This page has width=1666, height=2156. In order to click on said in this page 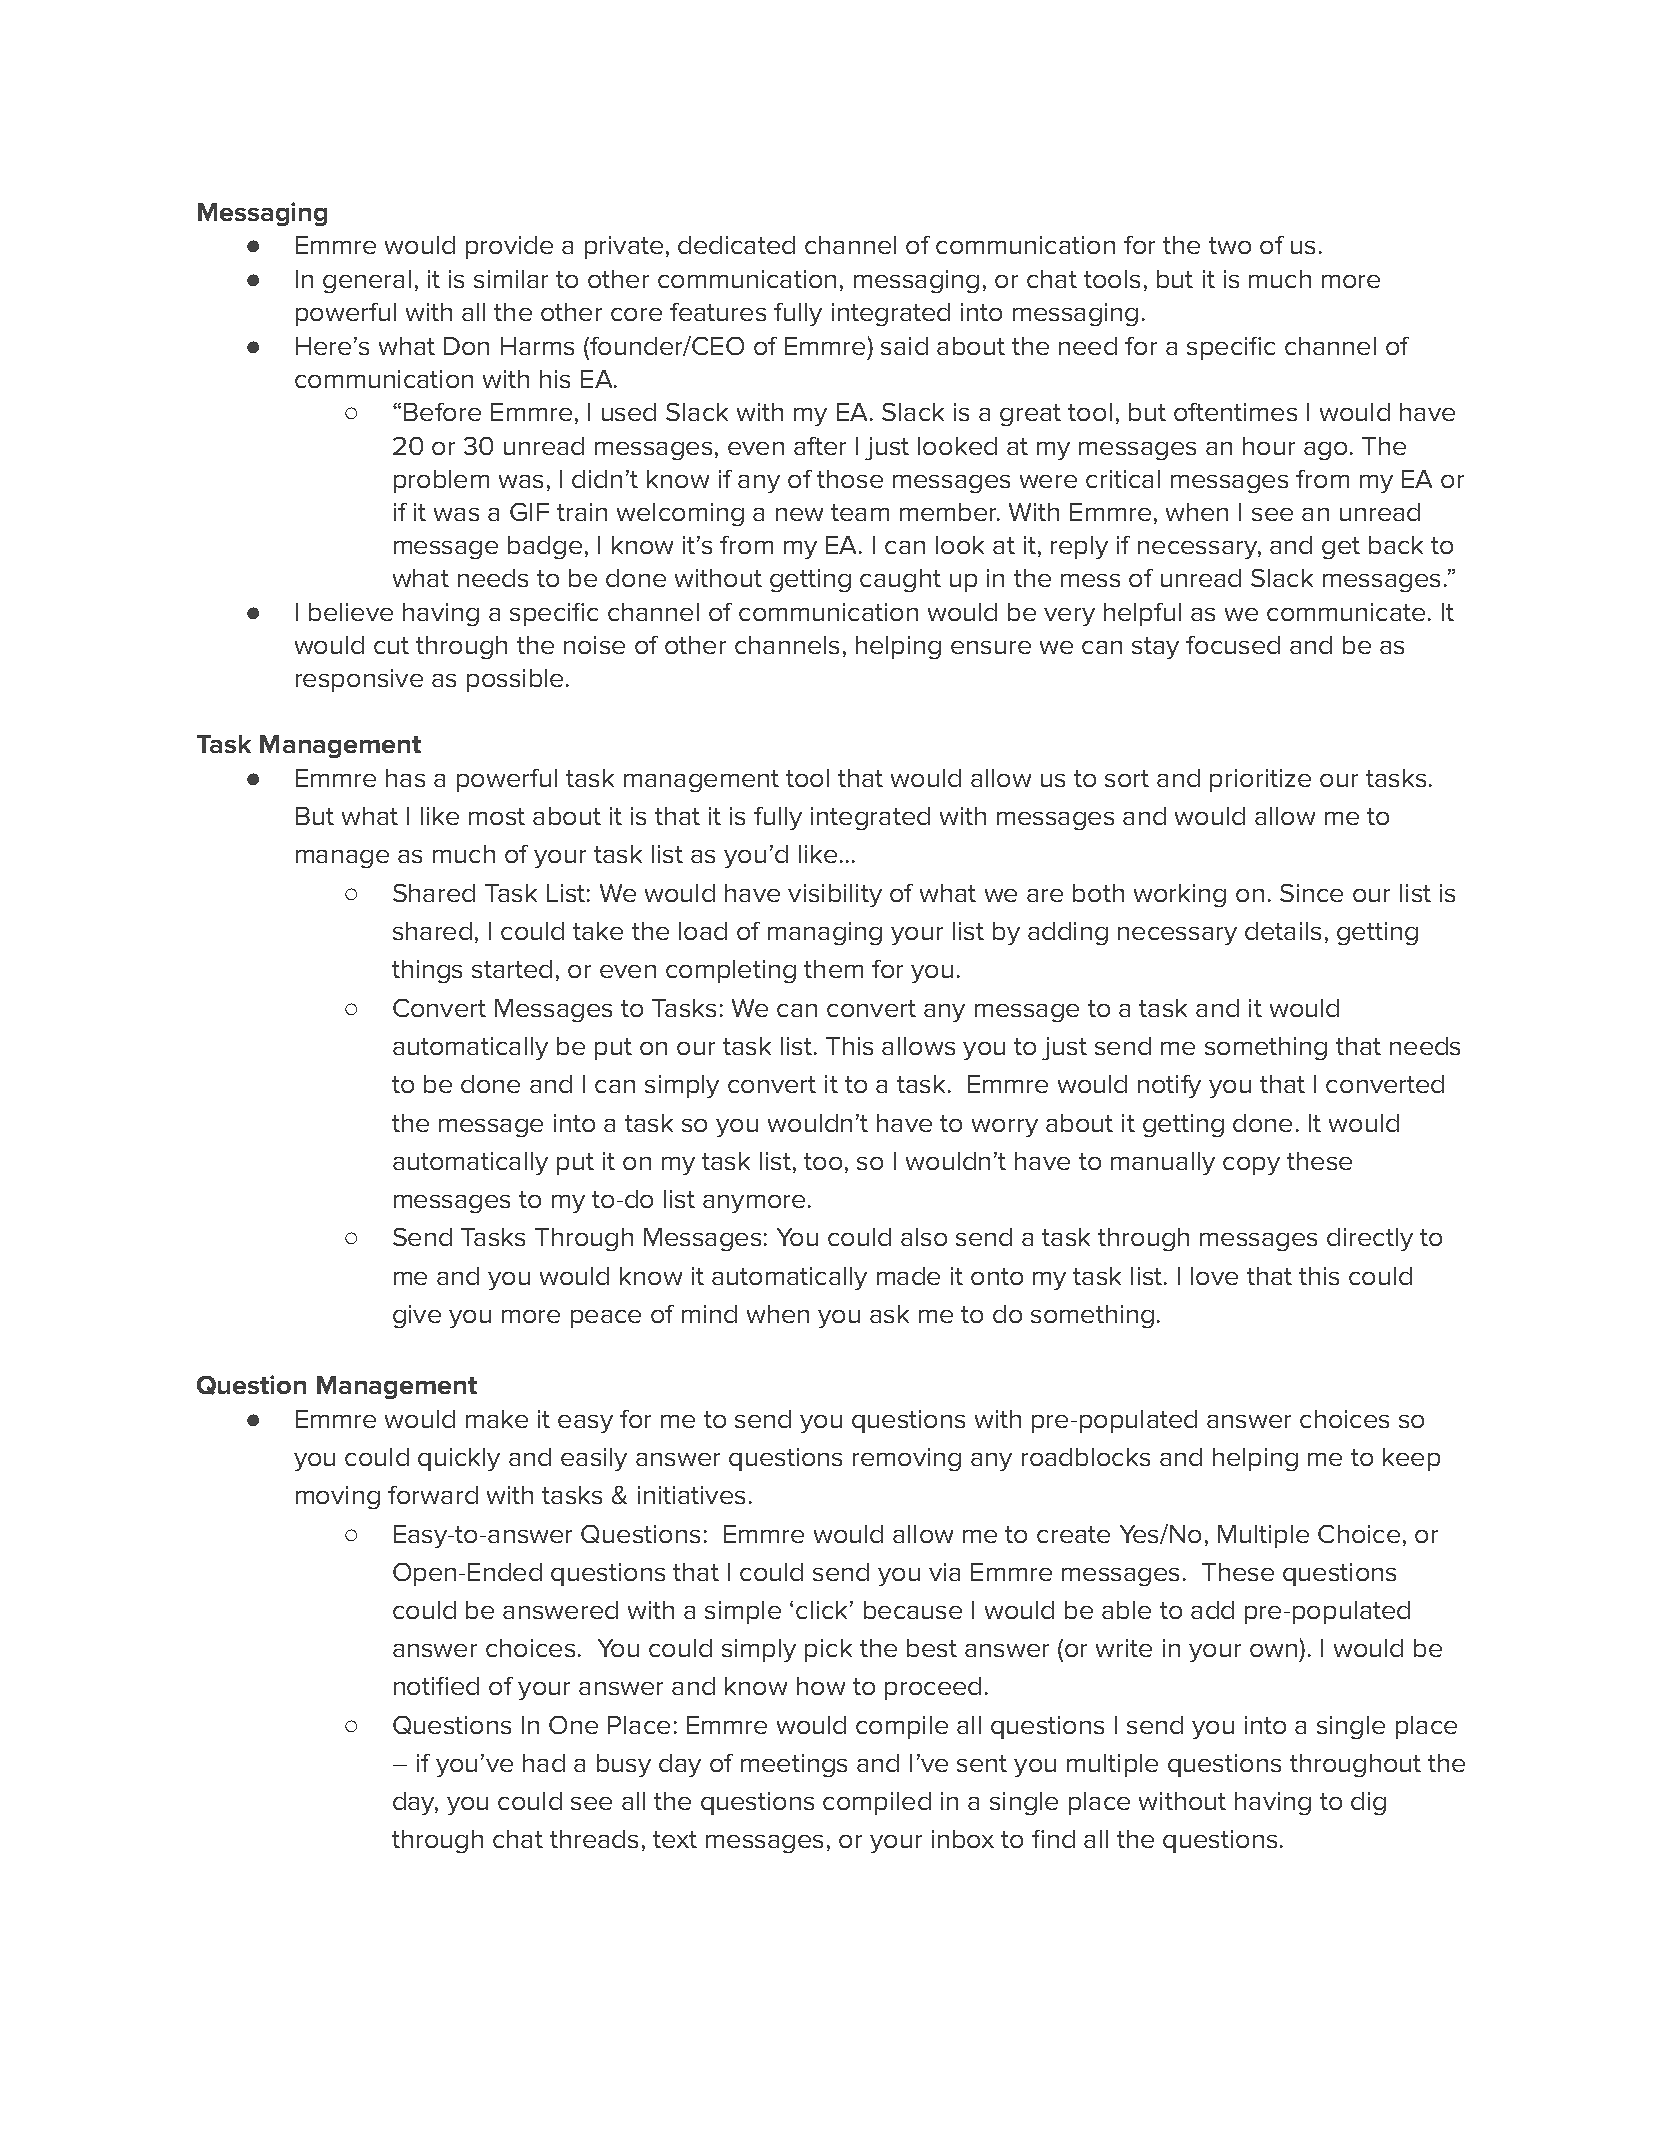, I will do `click(904, 346)`.
